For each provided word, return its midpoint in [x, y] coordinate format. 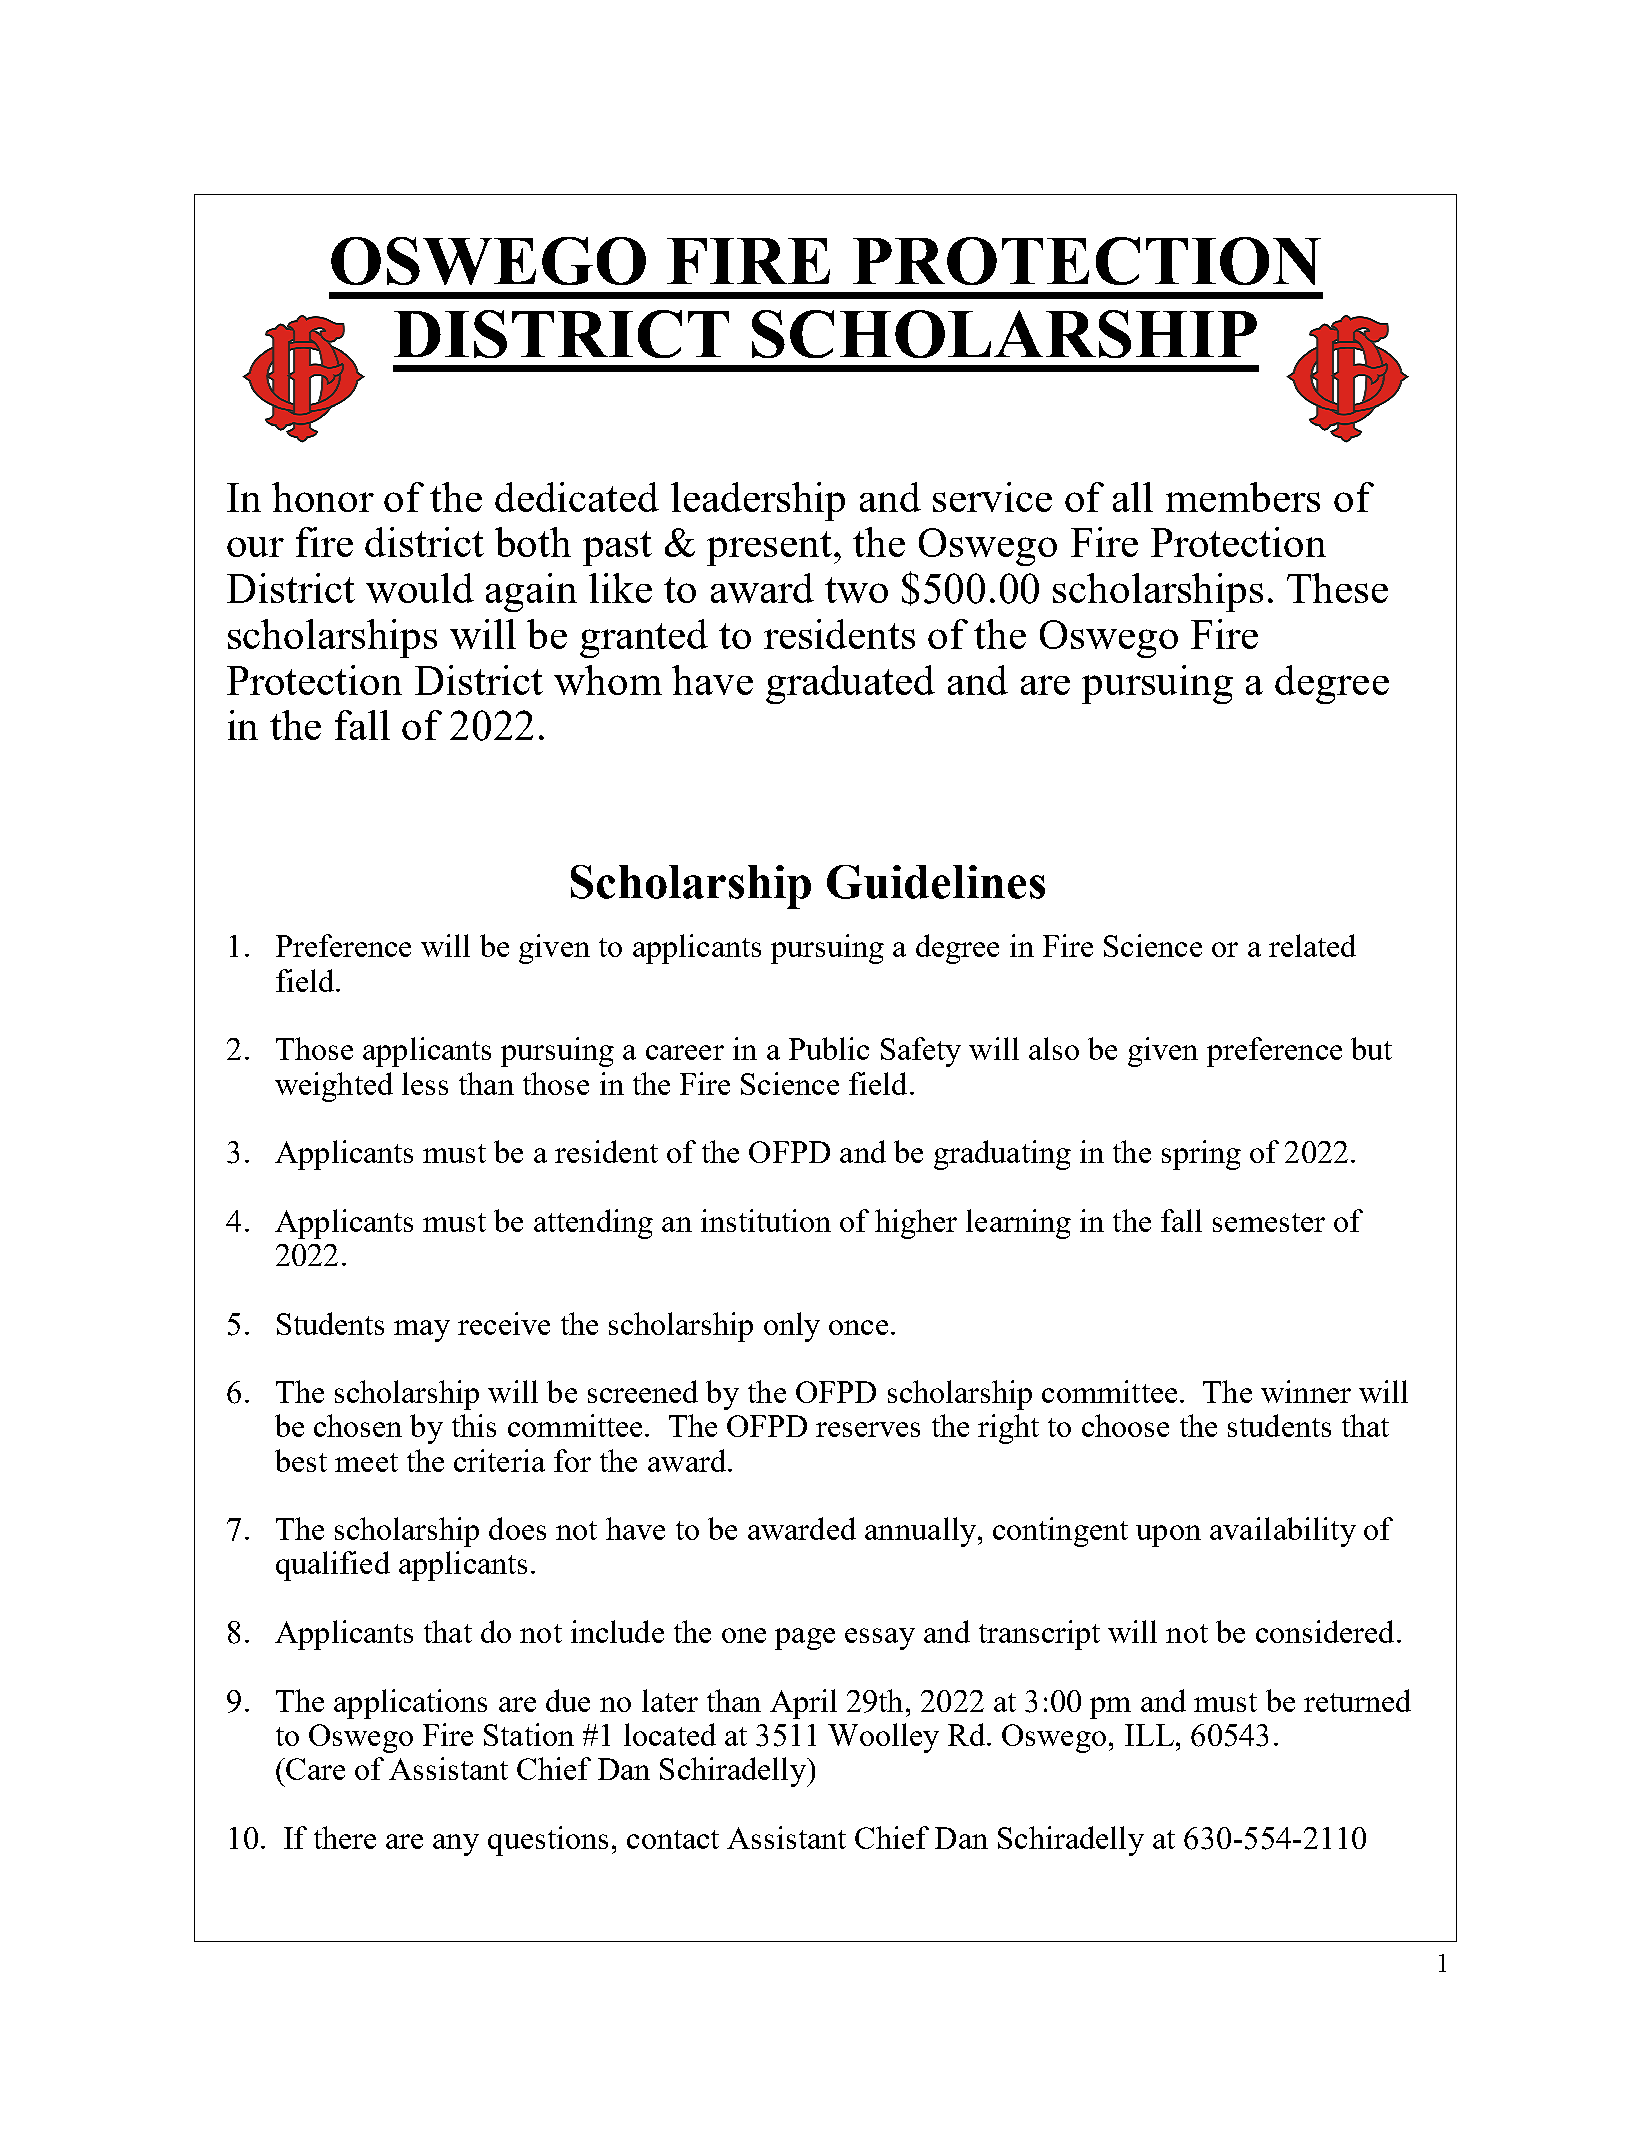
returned [1357, 1700]
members [1243, 497]
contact [673, 1839]
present [771, 548]
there [345, 1837]
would [420, 588]
